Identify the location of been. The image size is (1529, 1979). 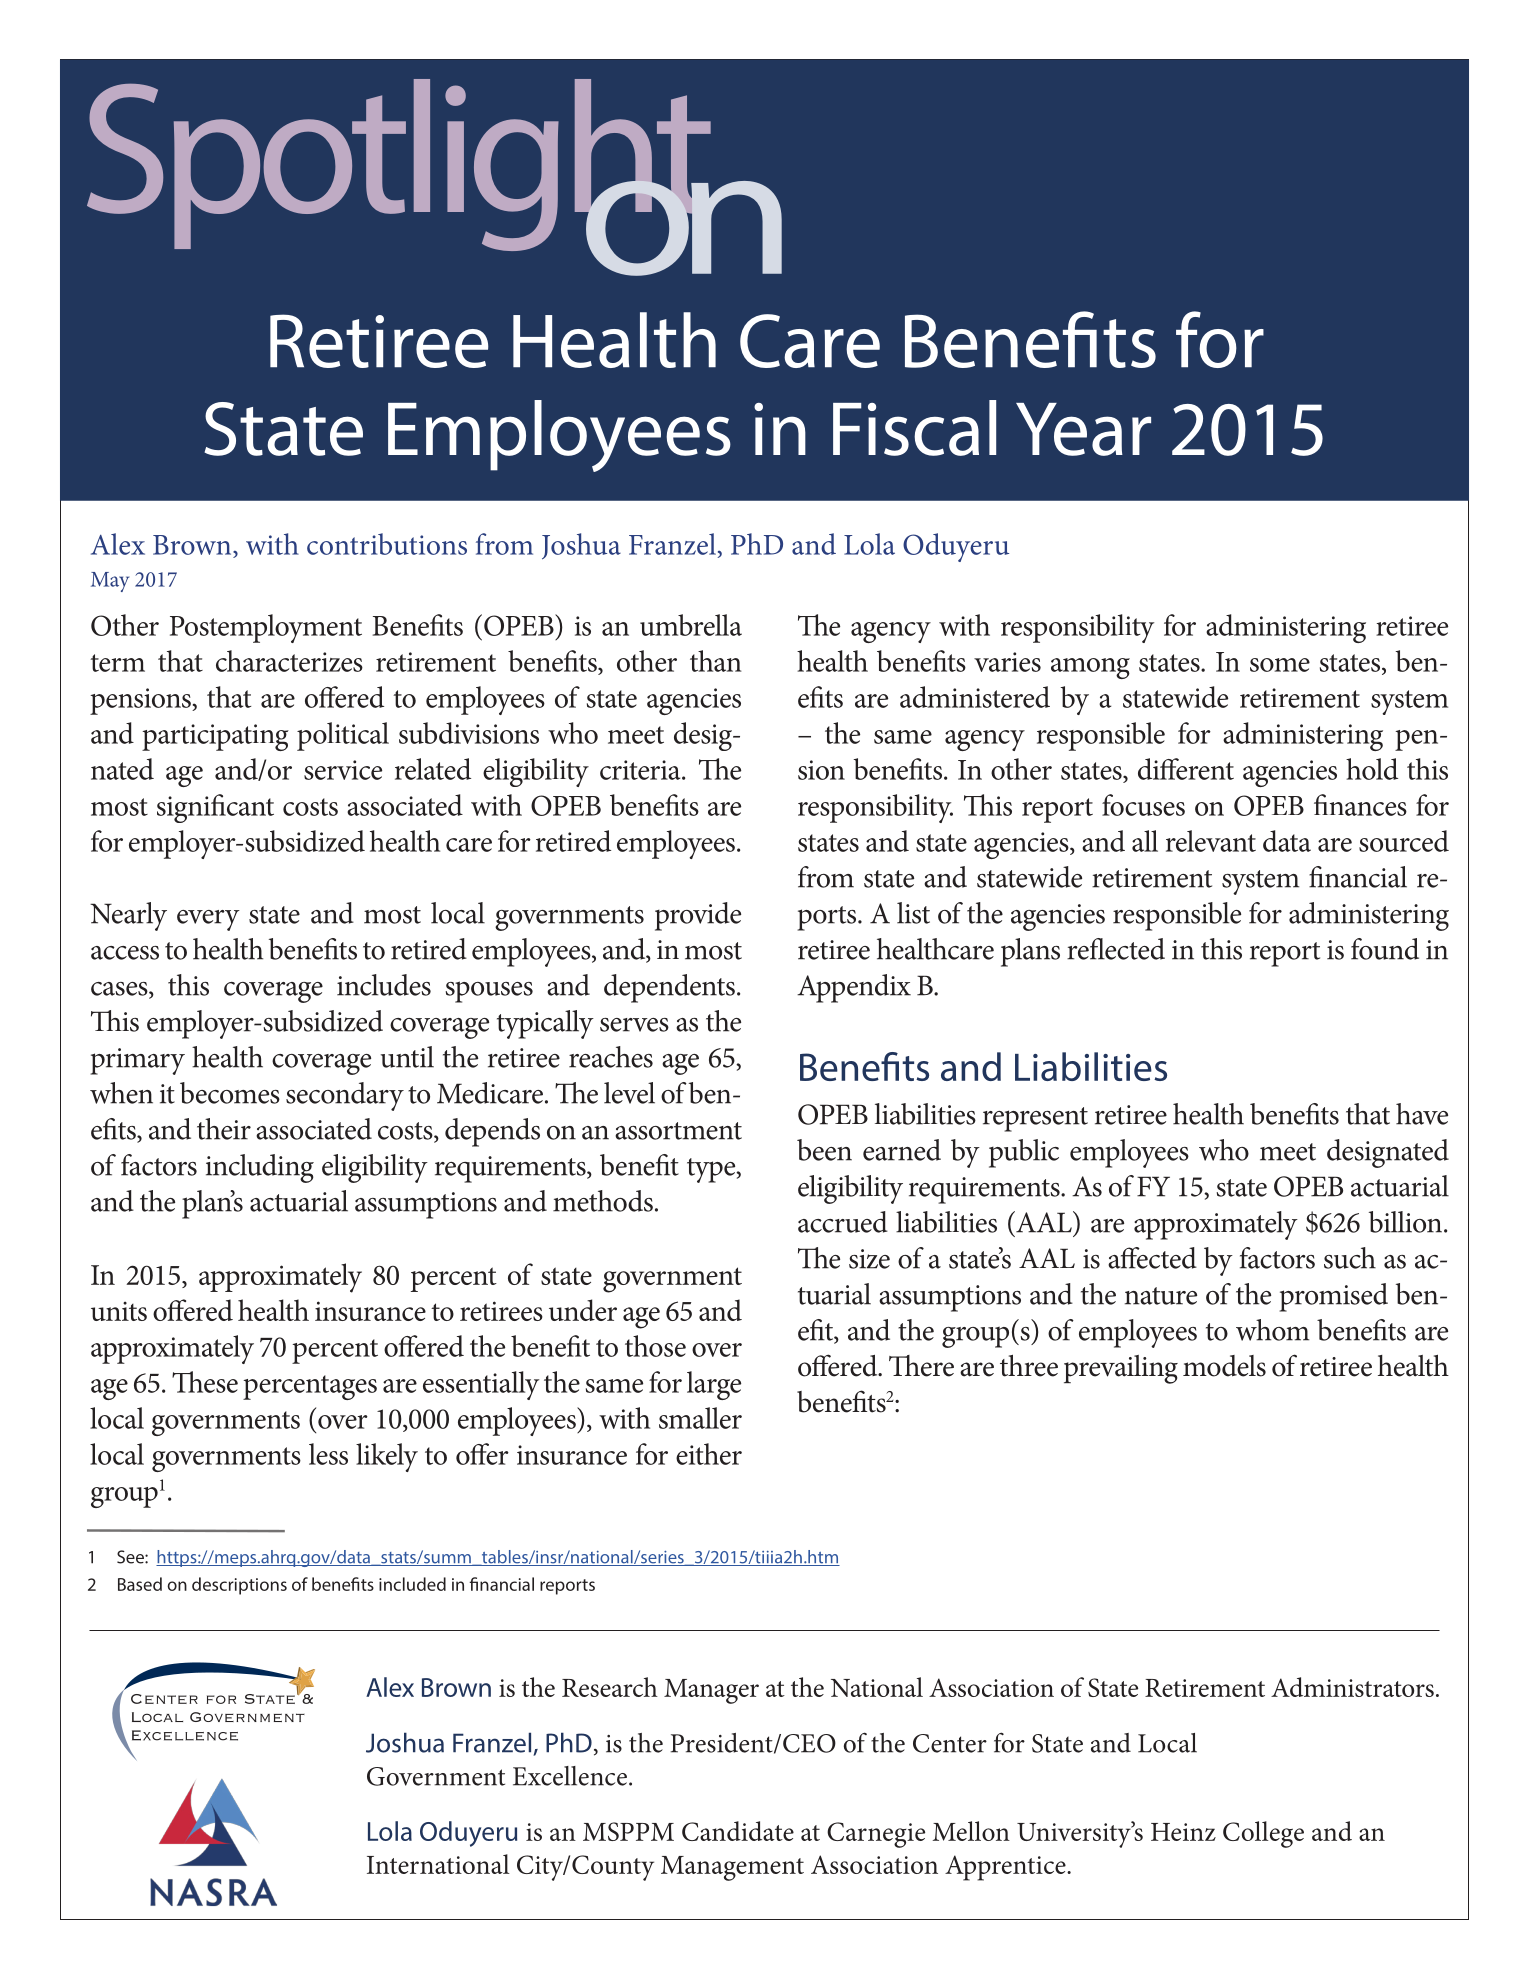
(824, 1150).
